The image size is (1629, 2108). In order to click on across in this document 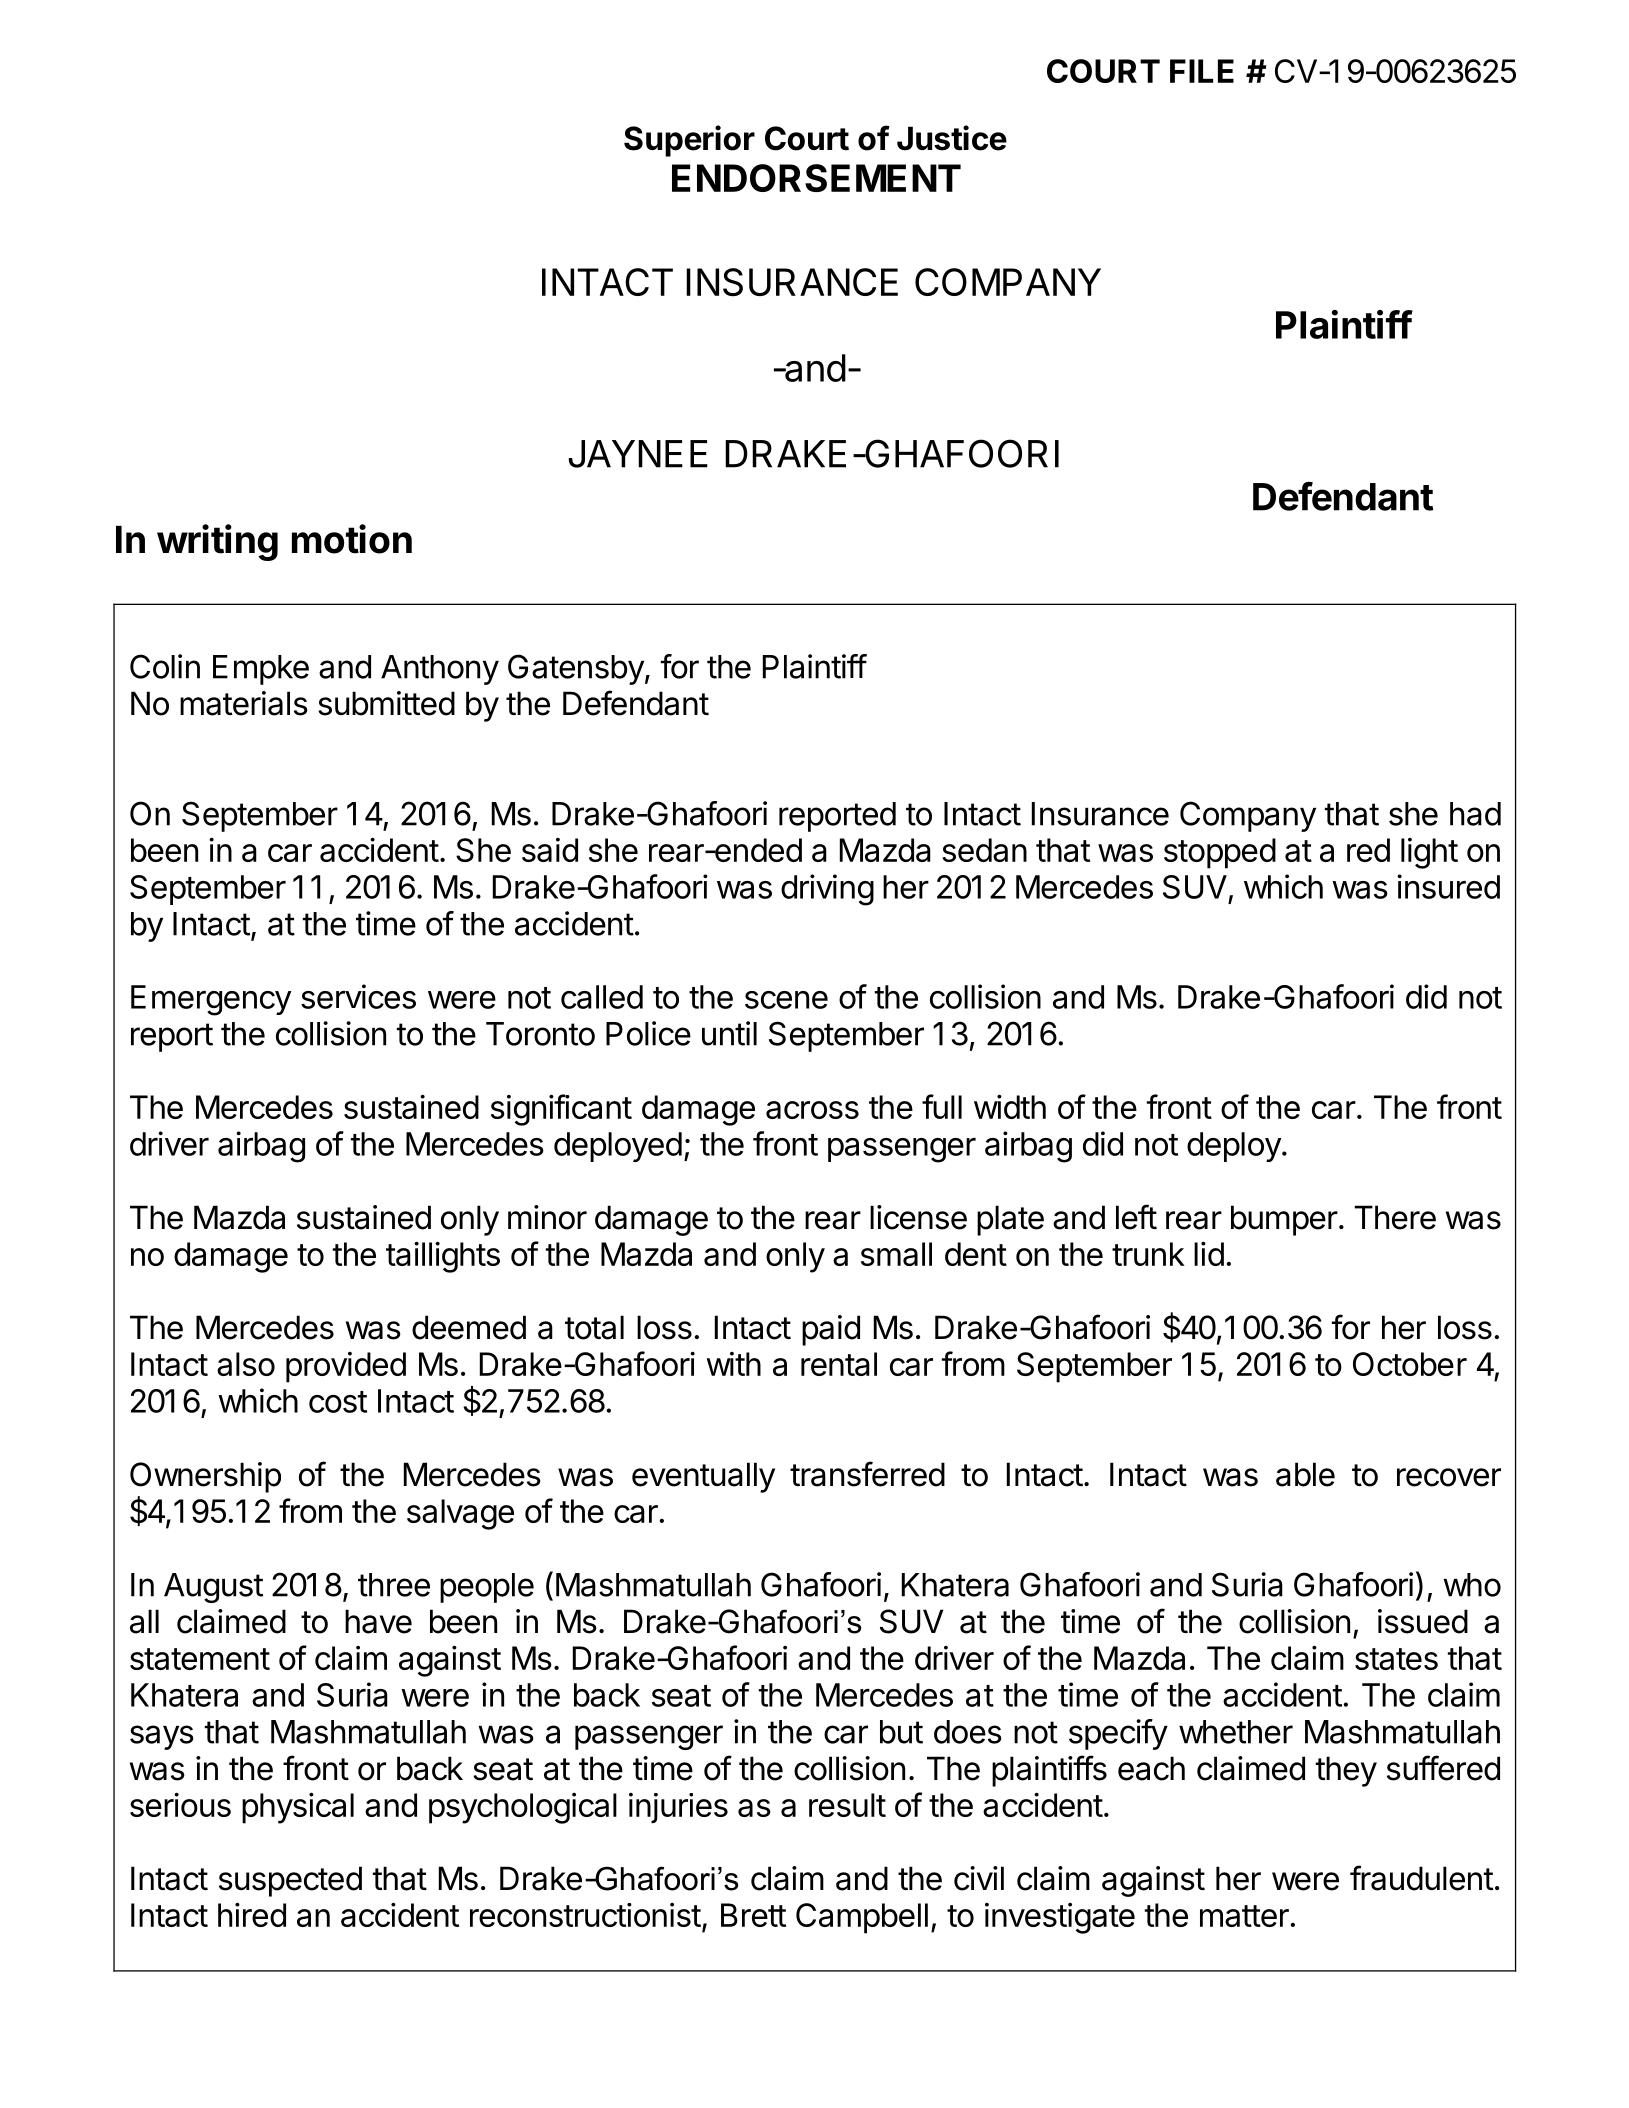, I will do `click(812, 1110)`.
